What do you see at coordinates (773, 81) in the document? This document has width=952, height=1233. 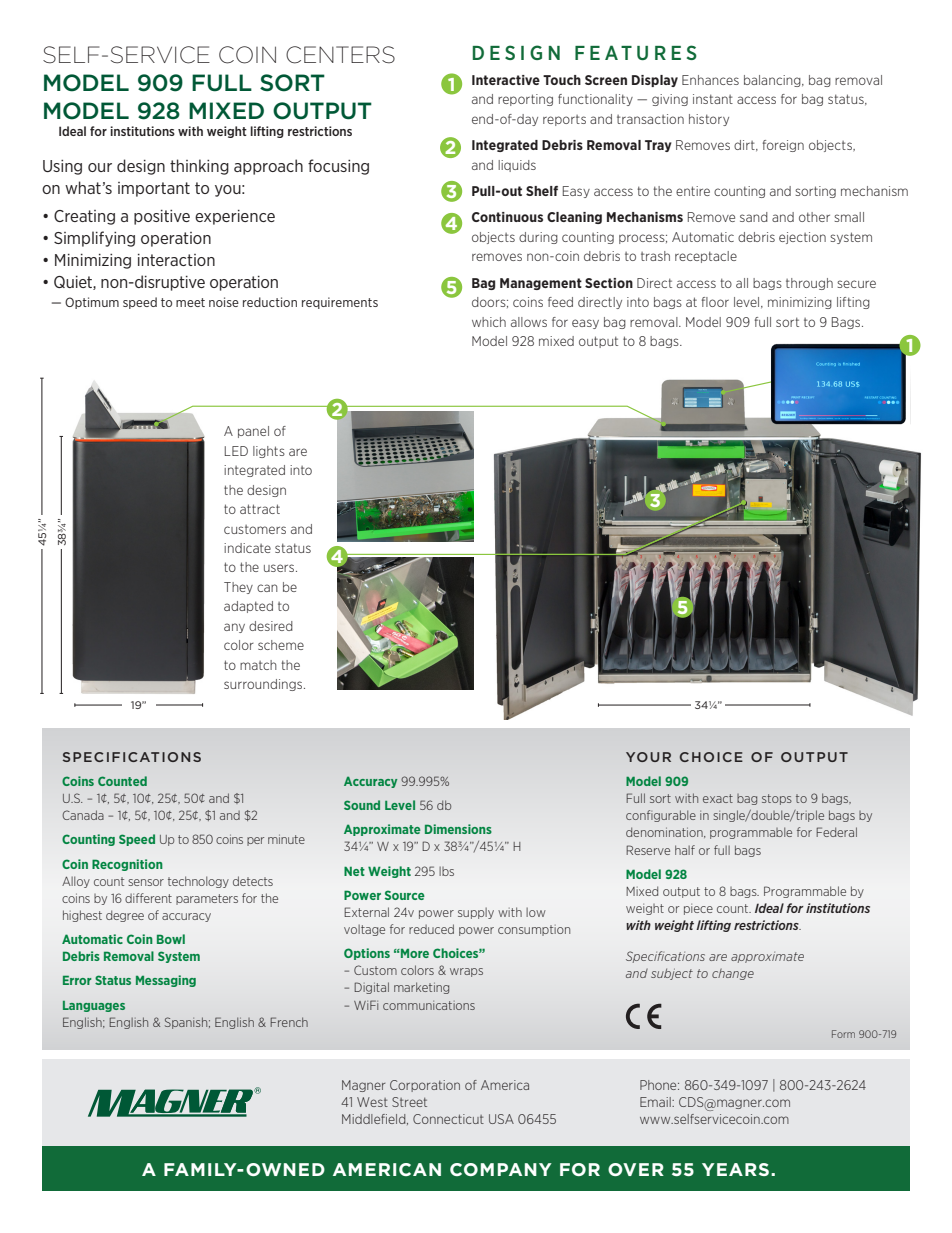 I see `balancing` at bounding box center [773, 81].
